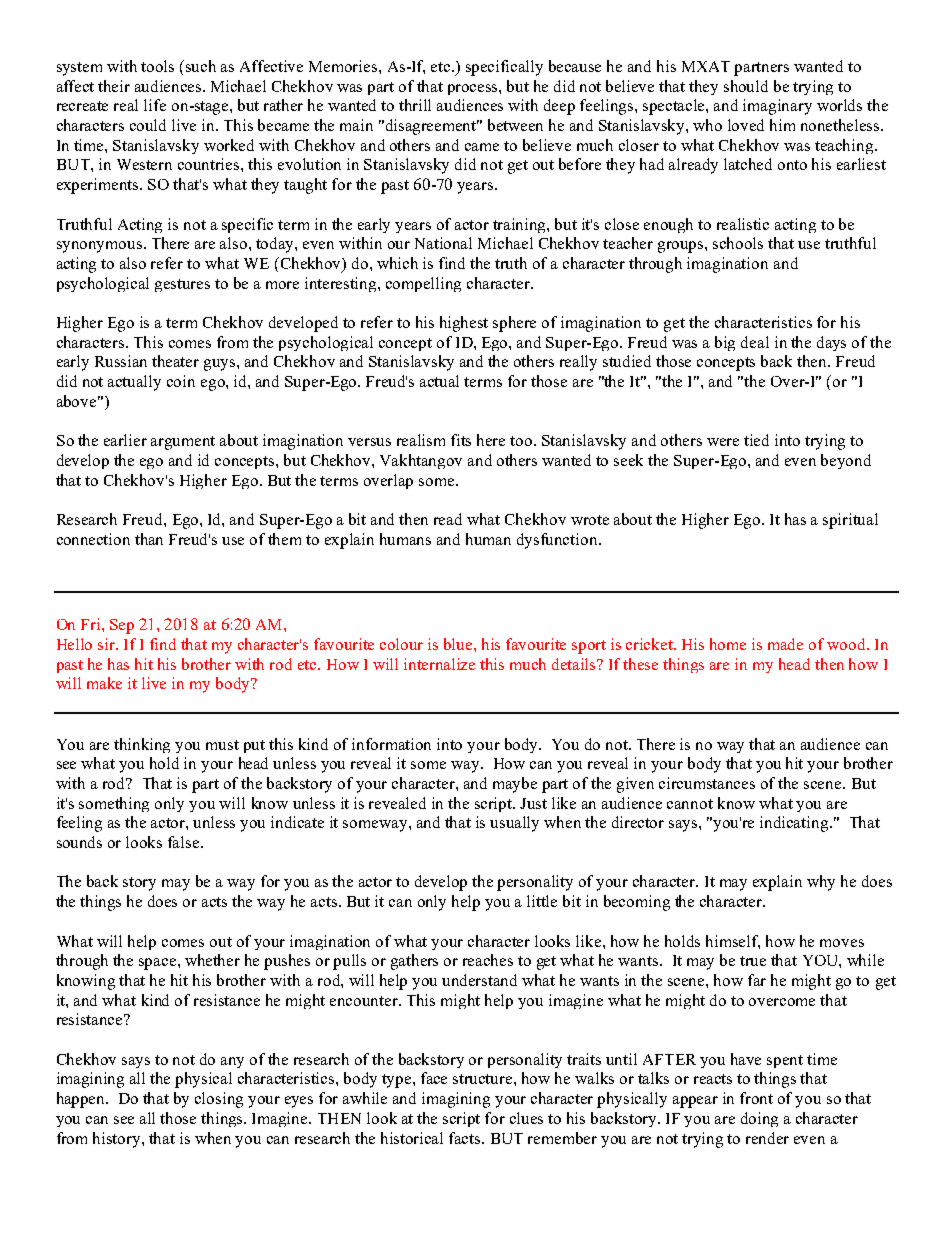  Describe the element at coordinates (484, 1079) in the screenshot. I see `structure` at that location.
